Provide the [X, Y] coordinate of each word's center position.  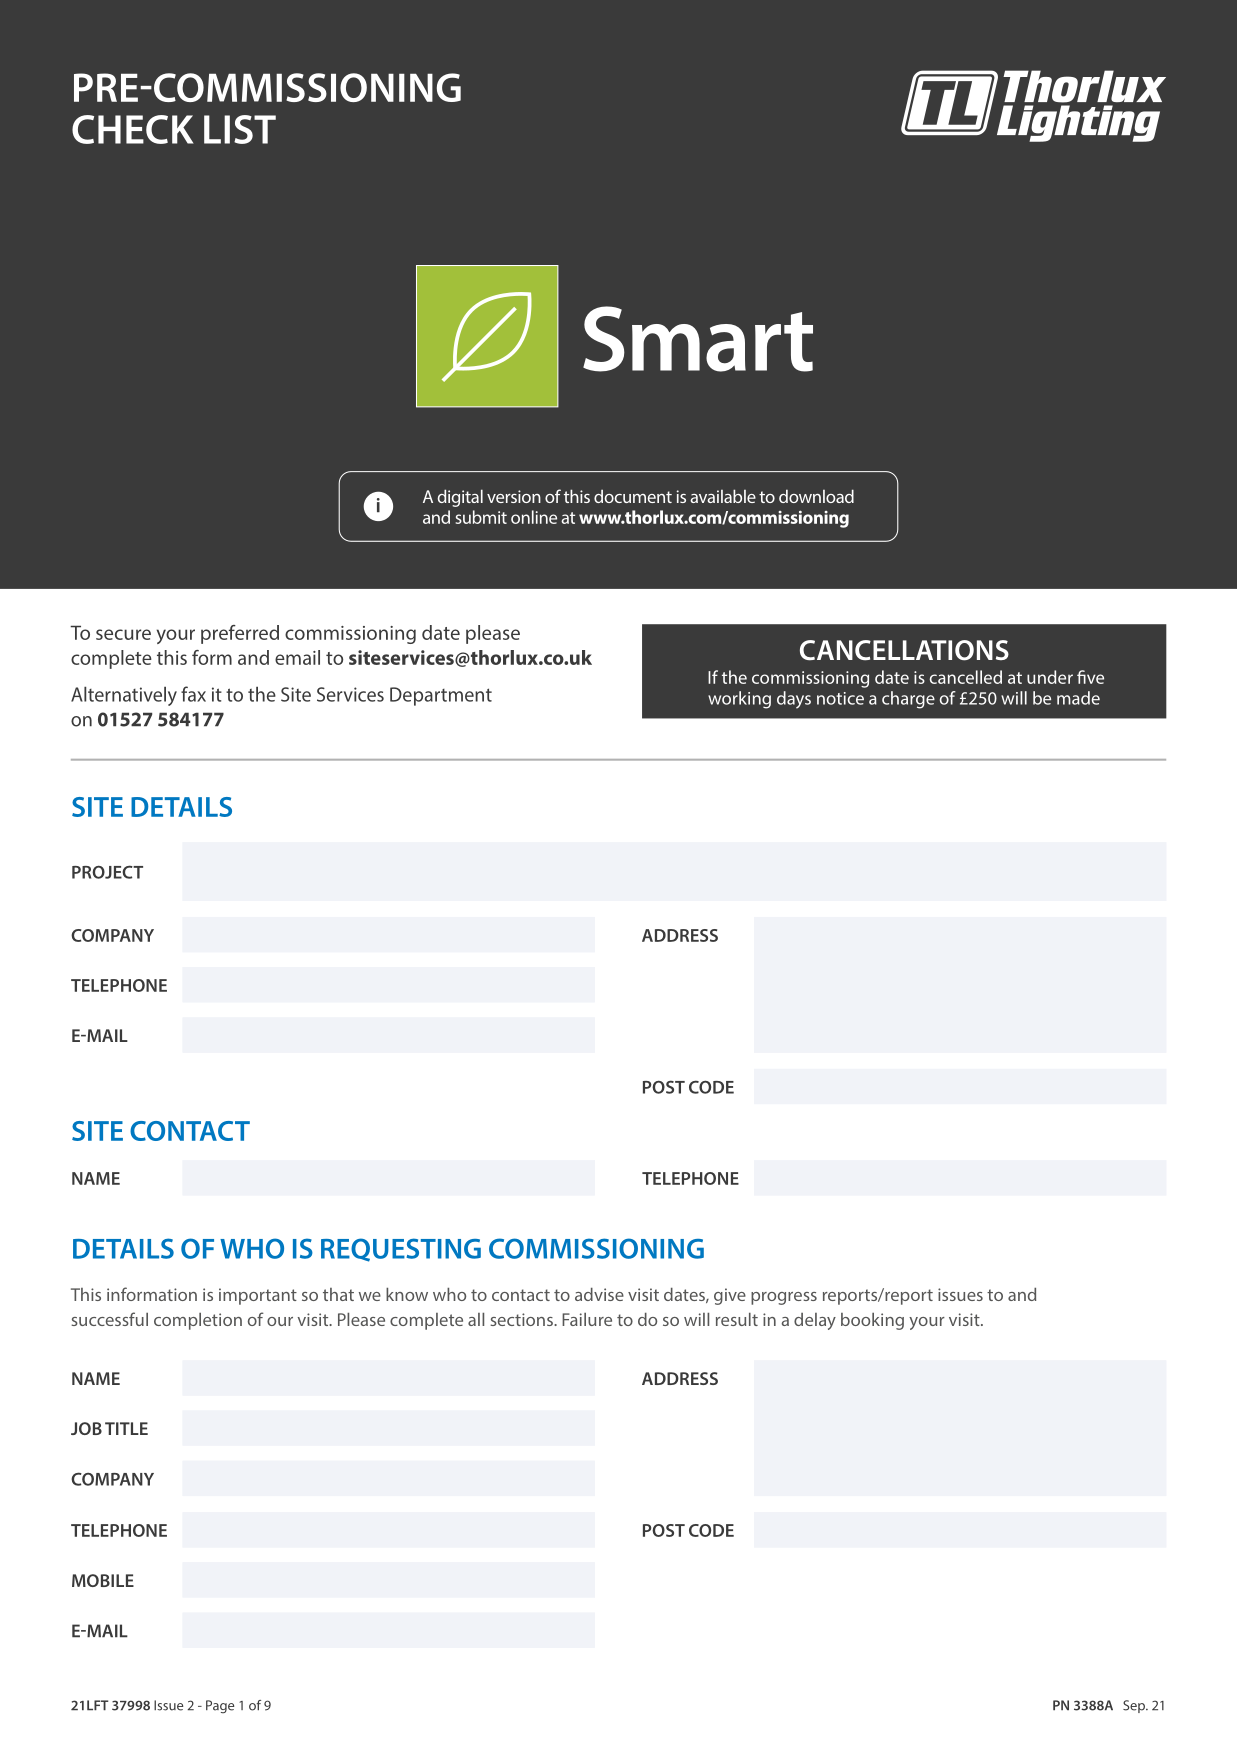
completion [198, 1321]
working [739, 700]
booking [872, 1321]
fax [193, 694]
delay [815, 1321]
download [816, 496]
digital [460, 498]
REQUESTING [401, 1250]
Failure [587, 1319]
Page [220, 1706]
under [1050, 677]
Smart [698, 339]
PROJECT [107, 872]
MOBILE [103, 1580]
